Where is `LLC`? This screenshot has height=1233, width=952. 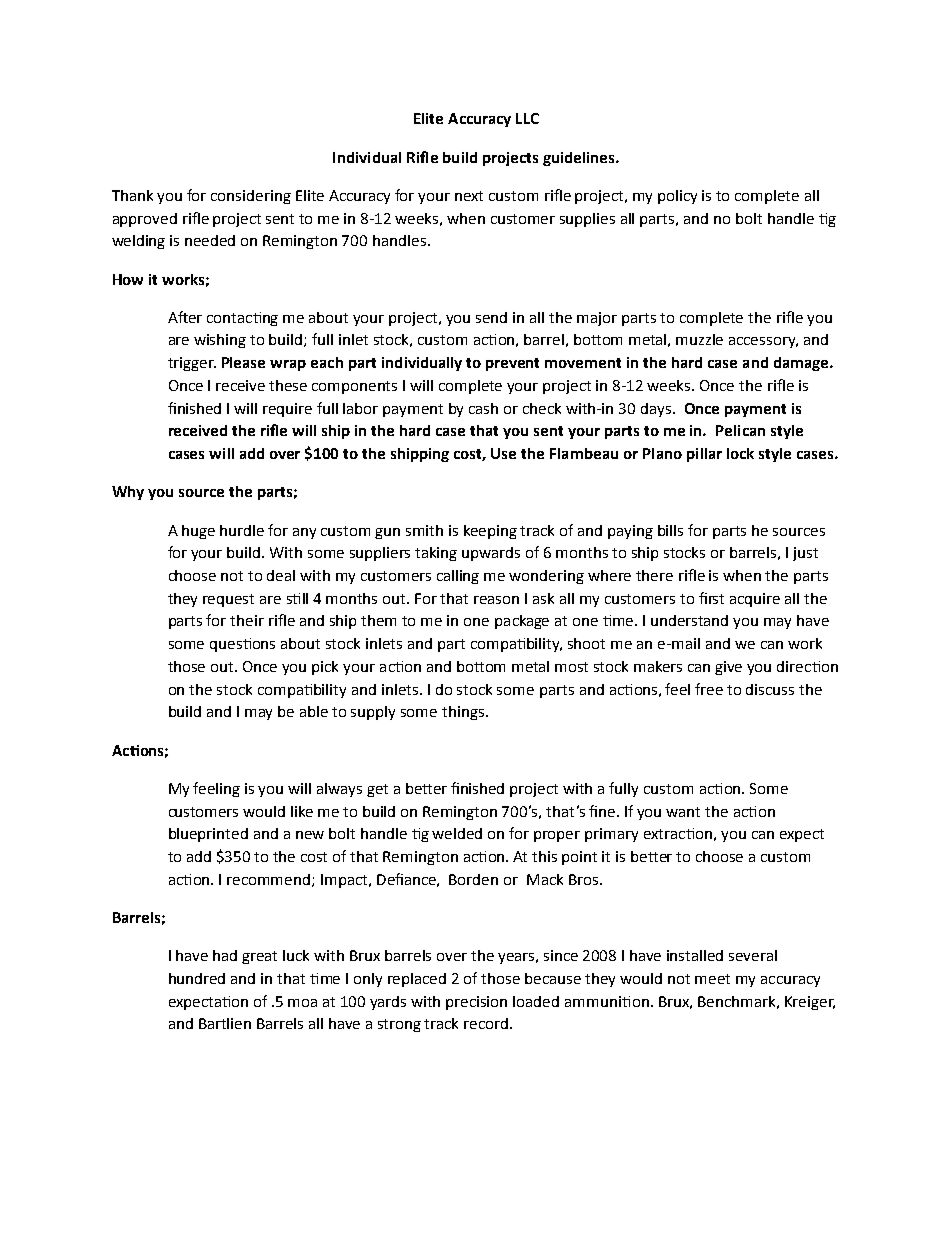 LLC is located at coordinates (527, 118).
